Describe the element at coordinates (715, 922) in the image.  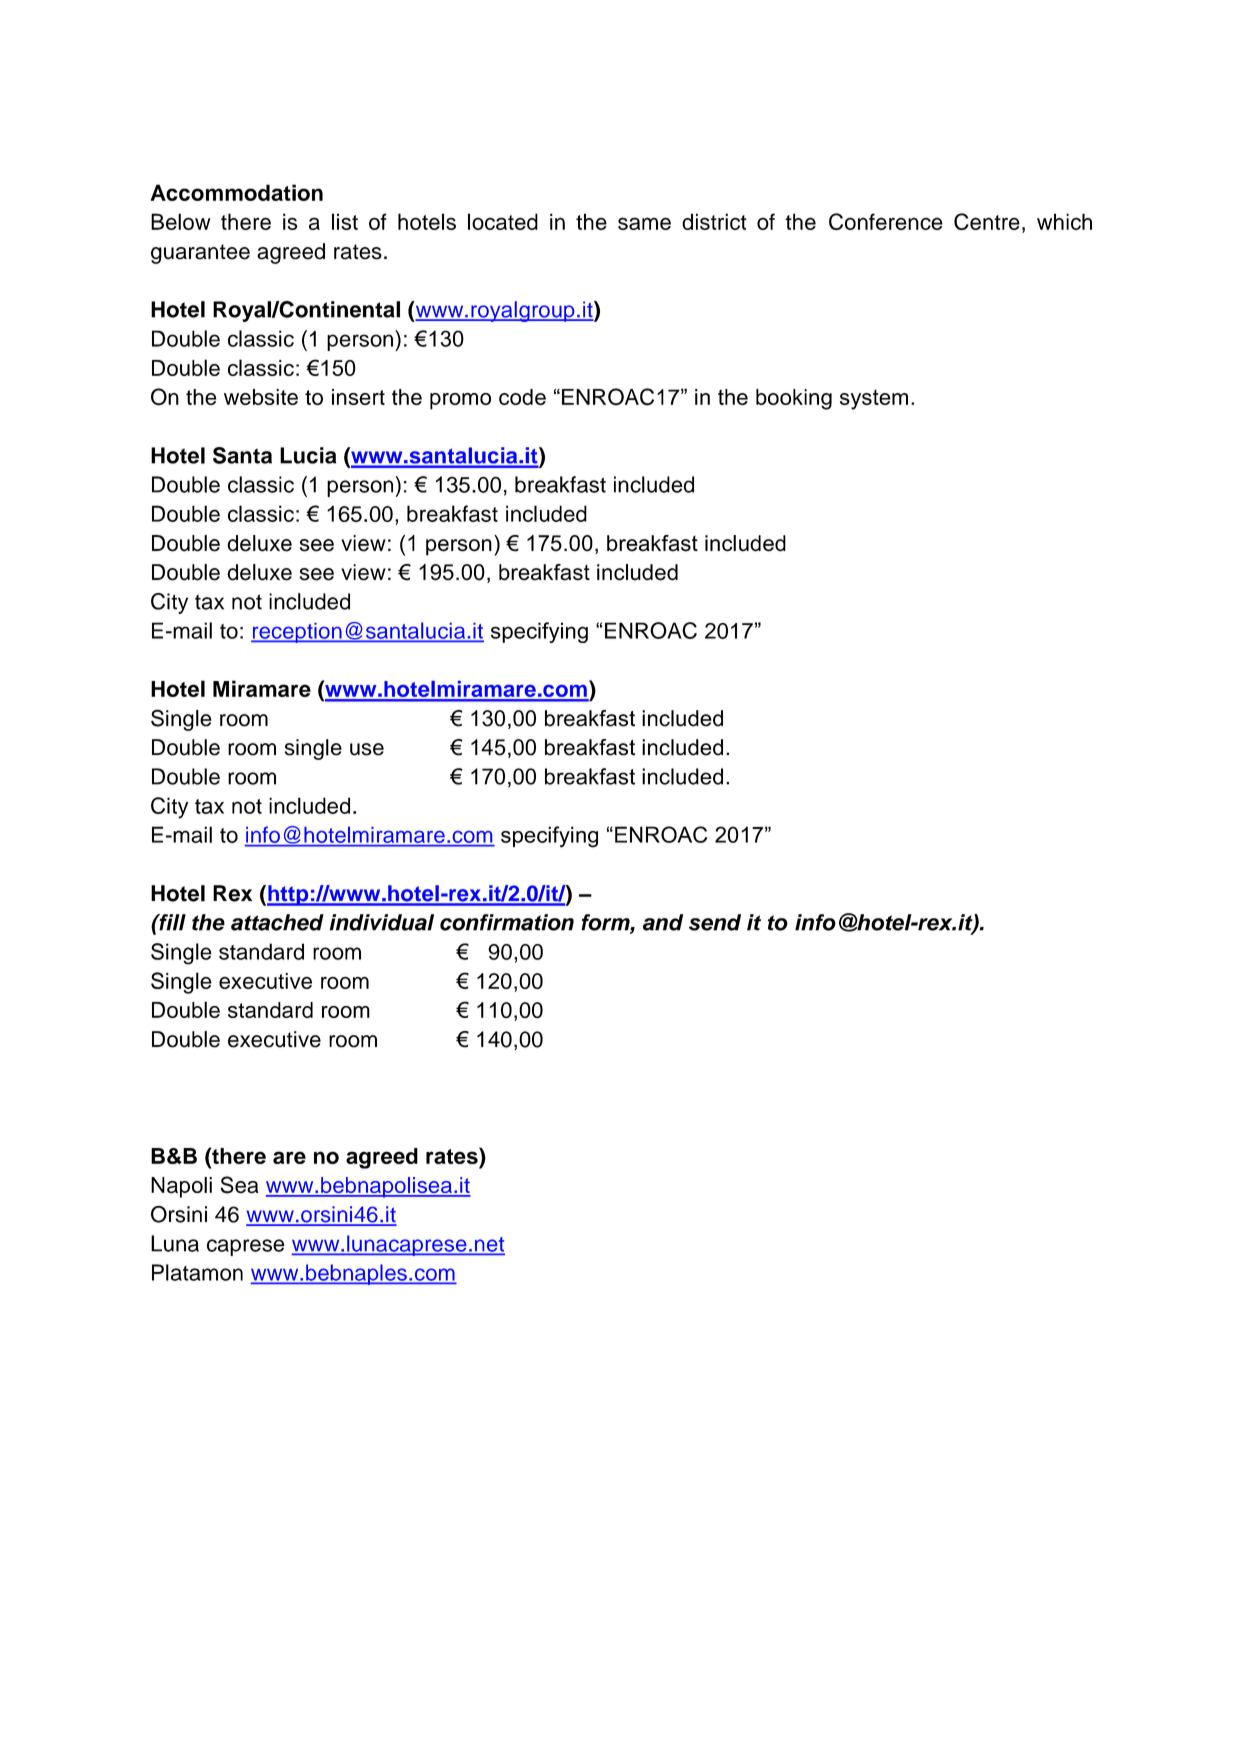
I see `send` at that location.
